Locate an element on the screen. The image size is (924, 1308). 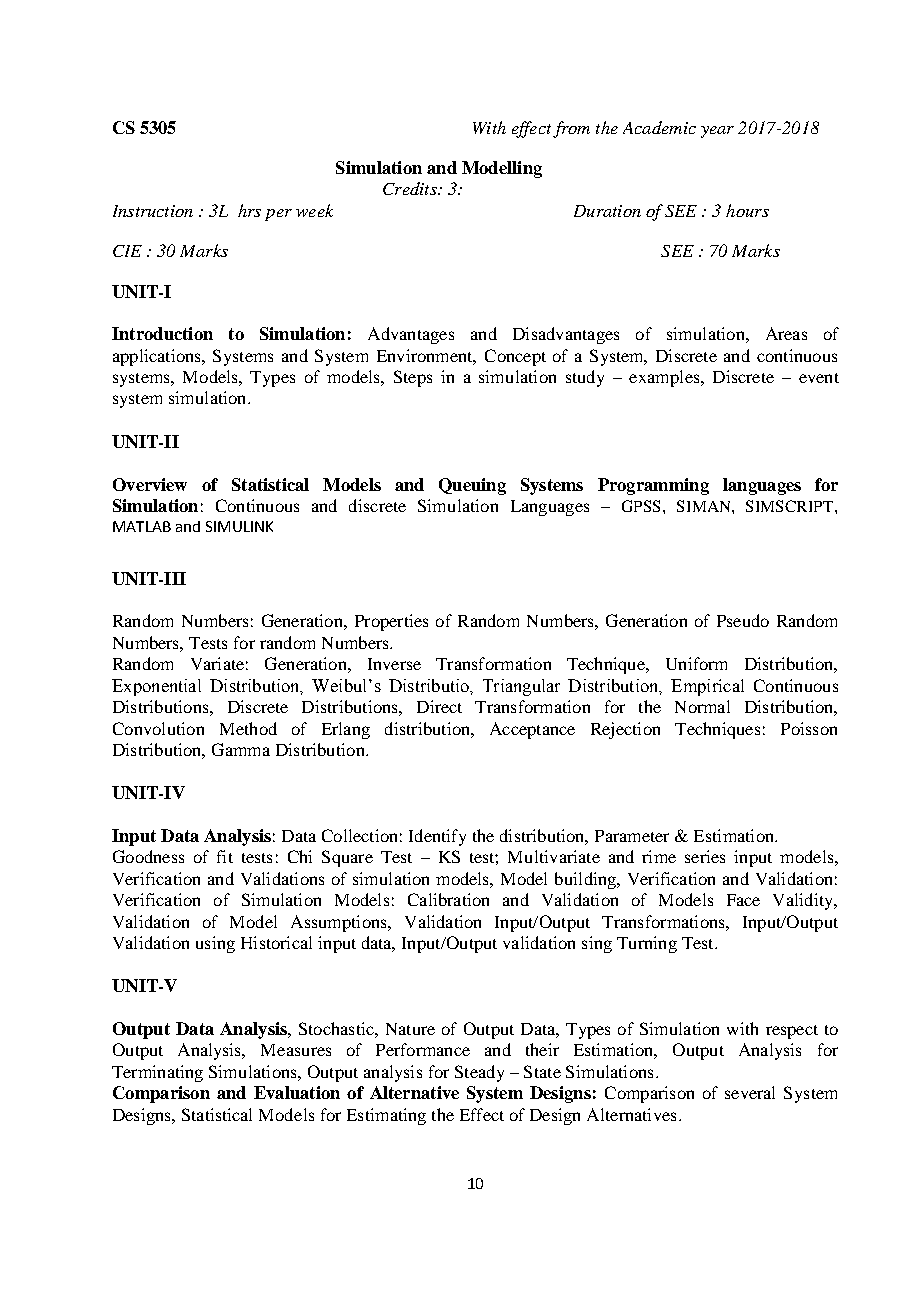
GPSS is located at coordinates (641, 506).
